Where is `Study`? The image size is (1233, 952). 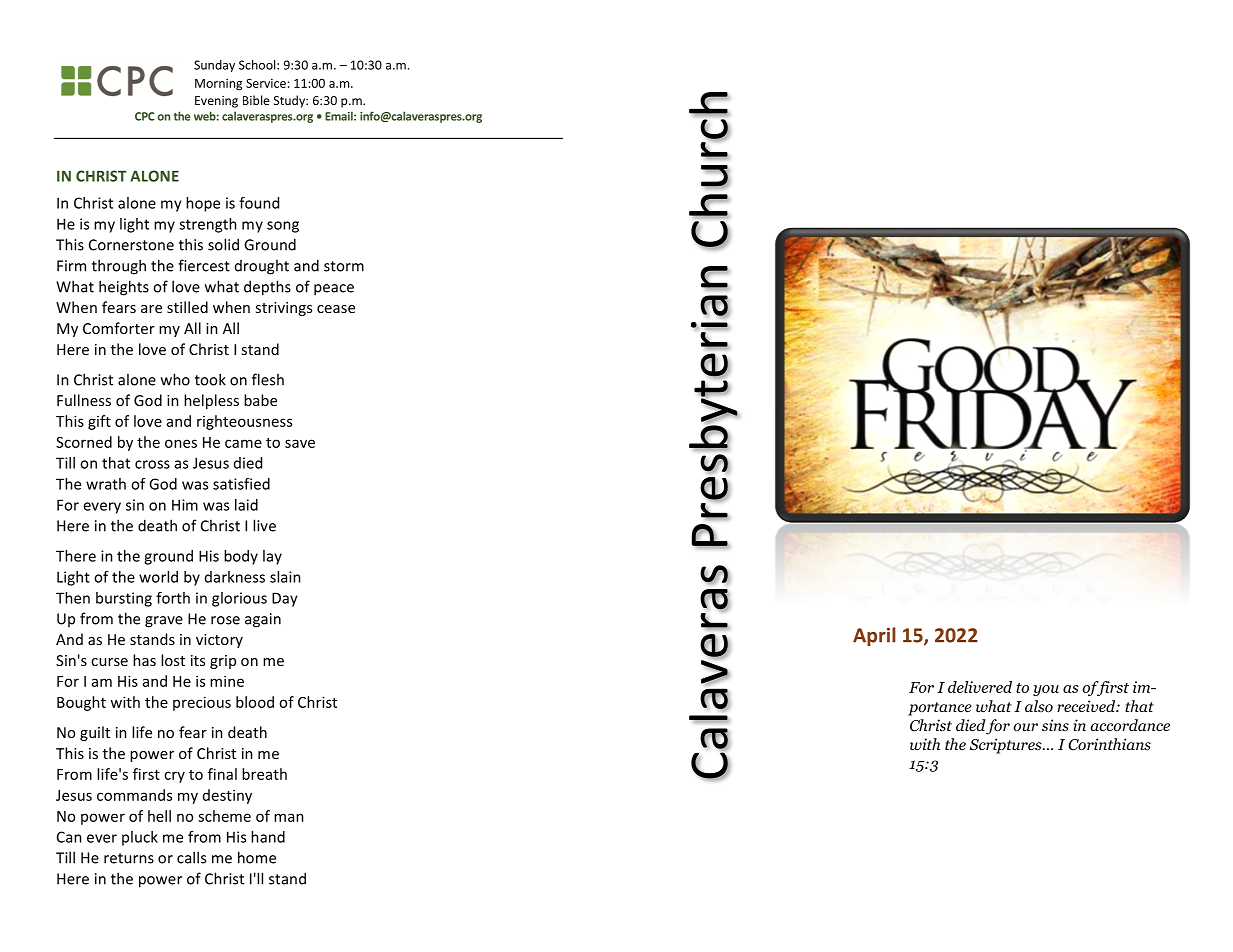
Study is located at coordinates (290, 101).
